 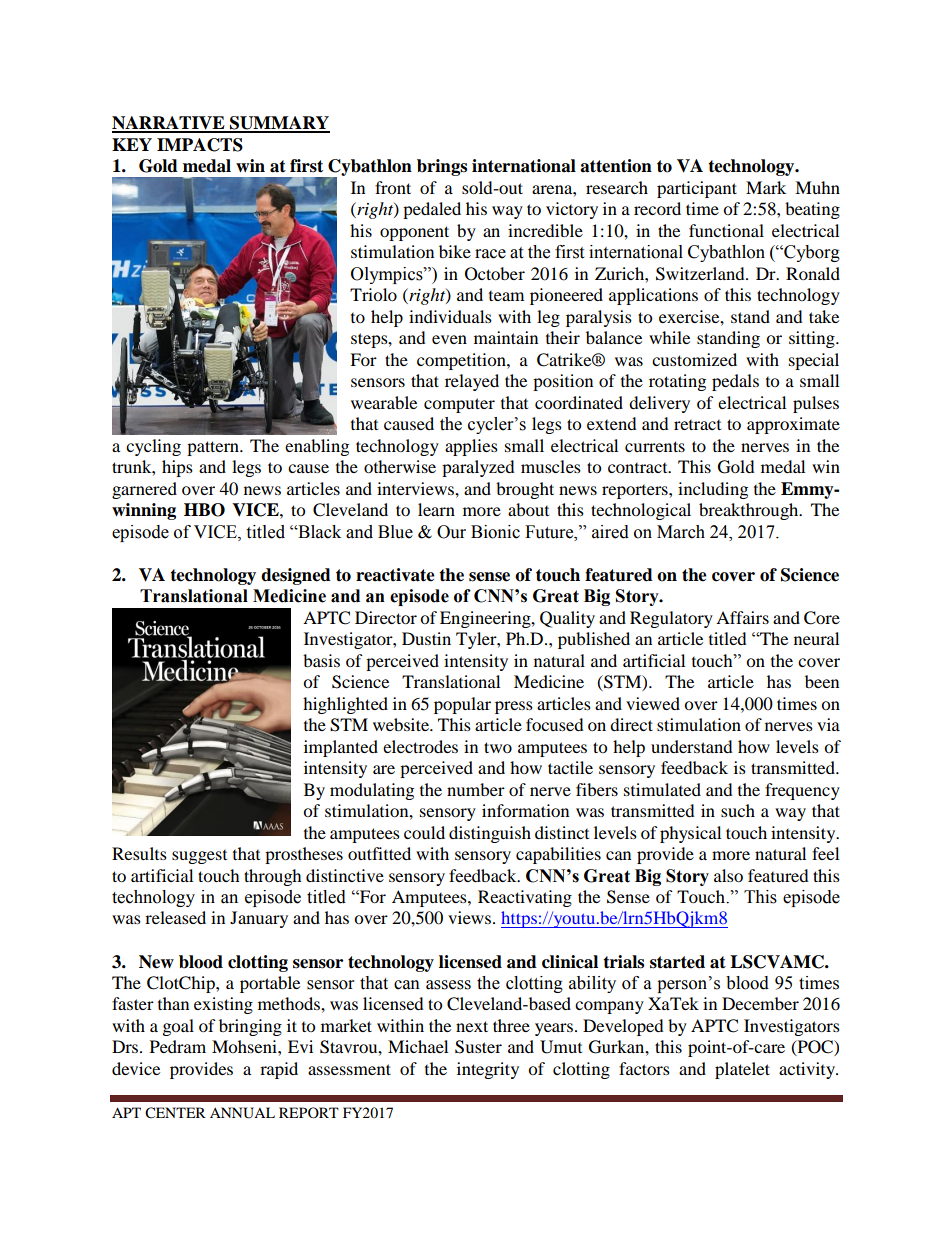 What do you see at coordinates (442, 167) in the page?
I see `brings` at bounding box center [442, 167].
